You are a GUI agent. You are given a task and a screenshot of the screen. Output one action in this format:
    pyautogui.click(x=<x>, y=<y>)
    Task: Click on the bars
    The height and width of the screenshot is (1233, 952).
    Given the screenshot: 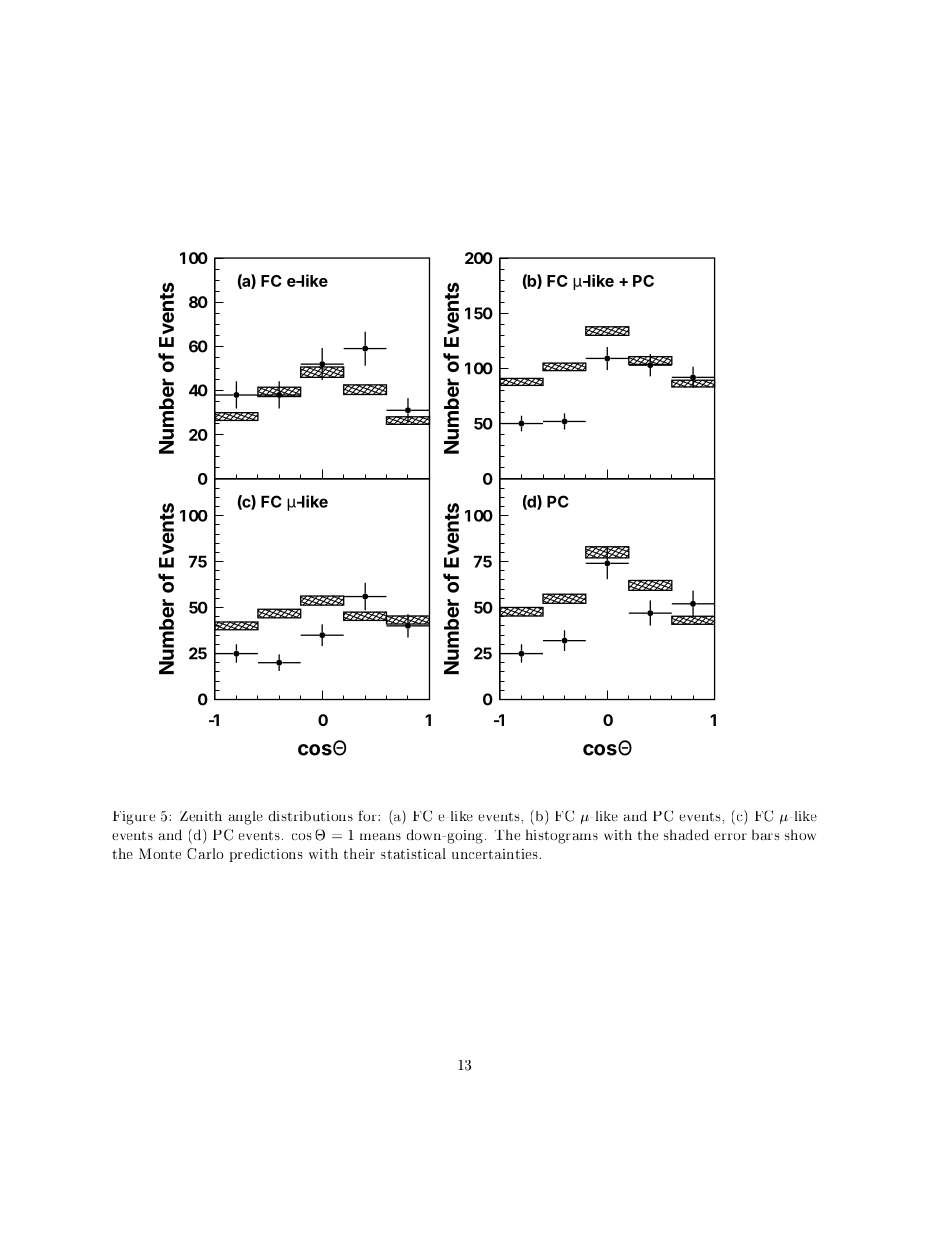 What is the action you would take?
    pyautogui.click(x=765, y=834)
